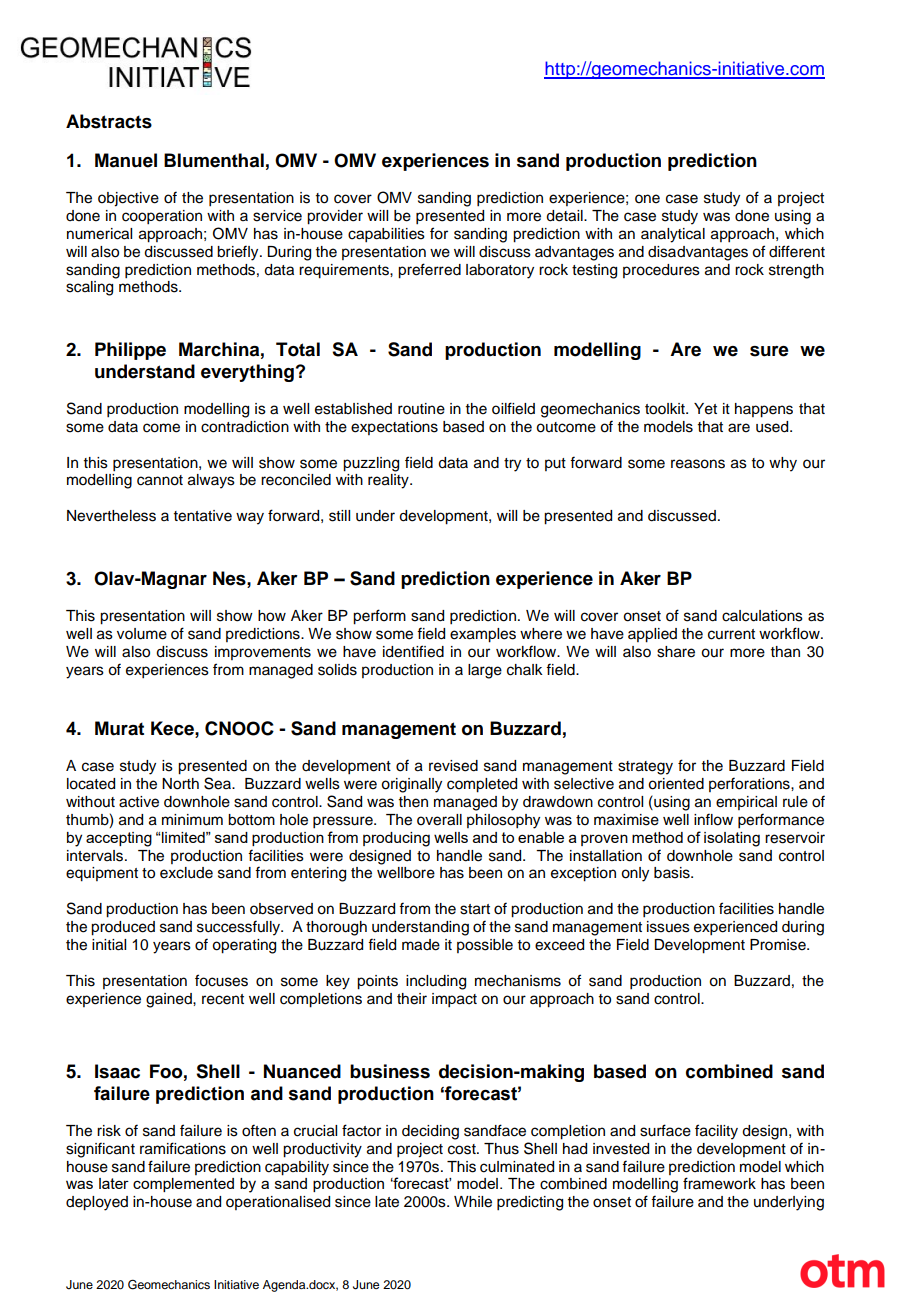 The image size is (924, 1308). I want to click on inflow, so click(713, 819).
